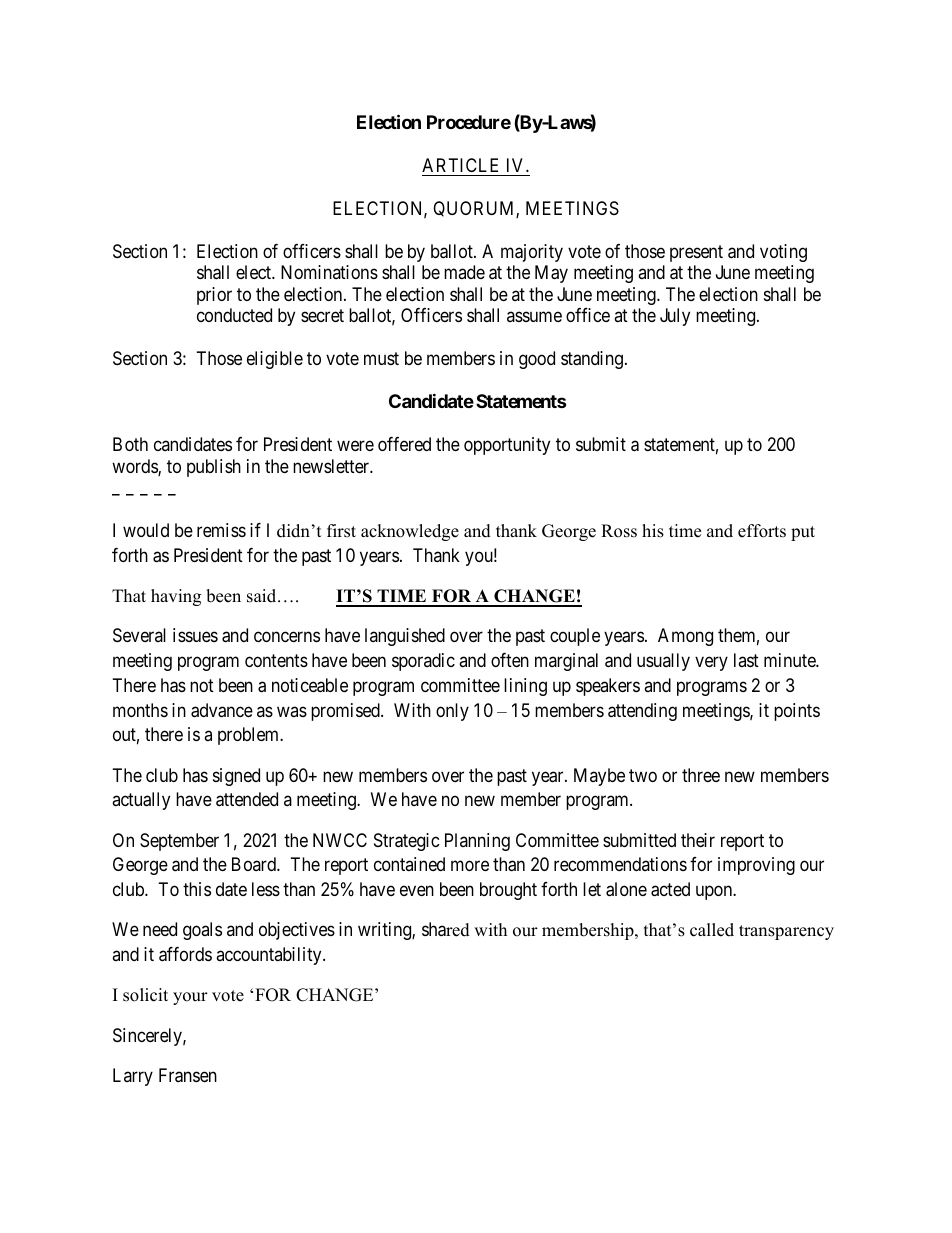 This page has height=1233, width=952. What do you see at coordinates (214, 468) in the page?
I see `publish` at bounding box center [214, 468].
